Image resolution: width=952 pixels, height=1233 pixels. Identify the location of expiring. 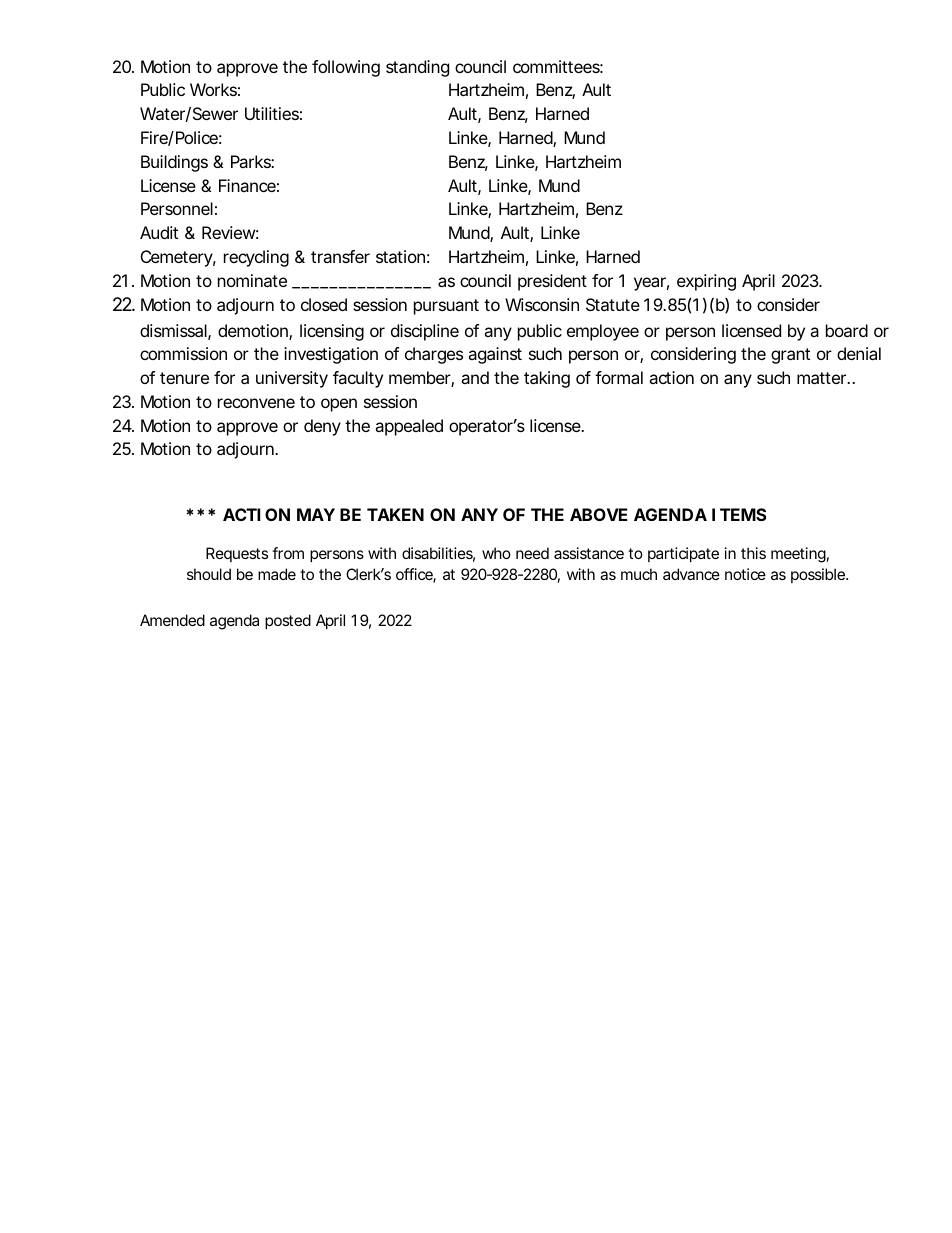
(706, 282).
